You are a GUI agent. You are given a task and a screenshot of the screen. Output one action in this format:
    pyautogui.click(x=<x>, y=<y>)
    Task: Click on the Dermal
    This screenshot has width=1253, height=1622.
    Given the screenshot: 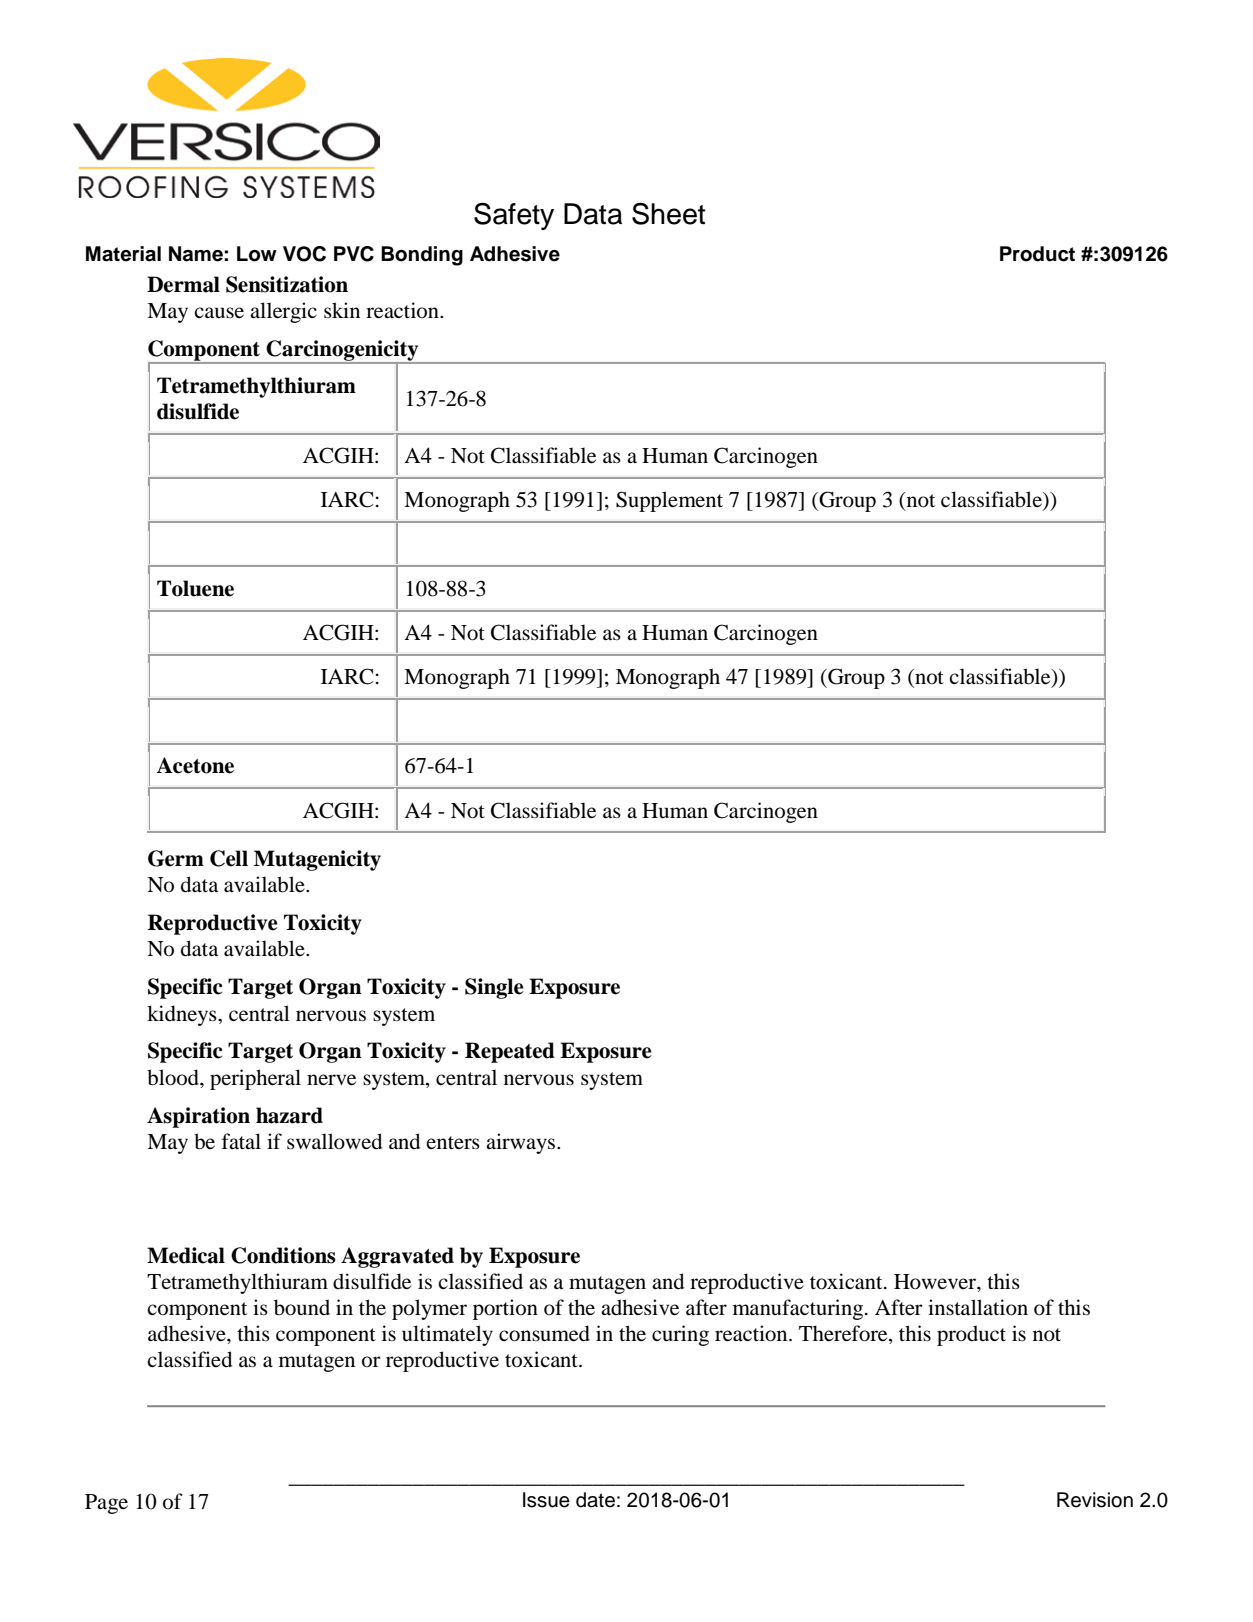 What is the action you would take?
    pyautogui.click(x=183, y=284)
